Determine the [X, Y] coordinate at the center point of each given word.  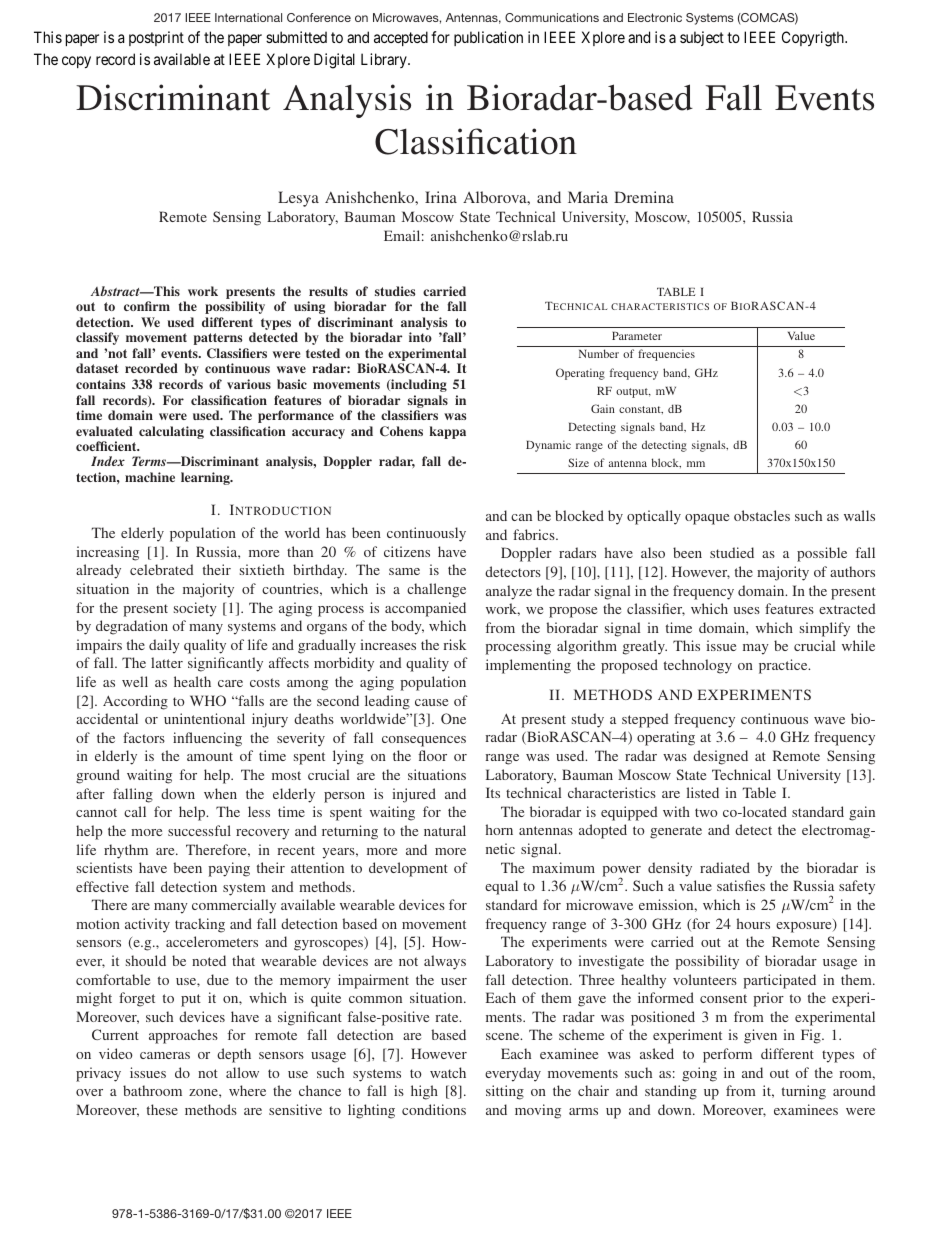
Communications [552, 17]
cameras [165, 1055]
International [248, 17]
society [195, 609]
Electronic [655, 17]
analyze [509, 592]
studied [732, 552]
